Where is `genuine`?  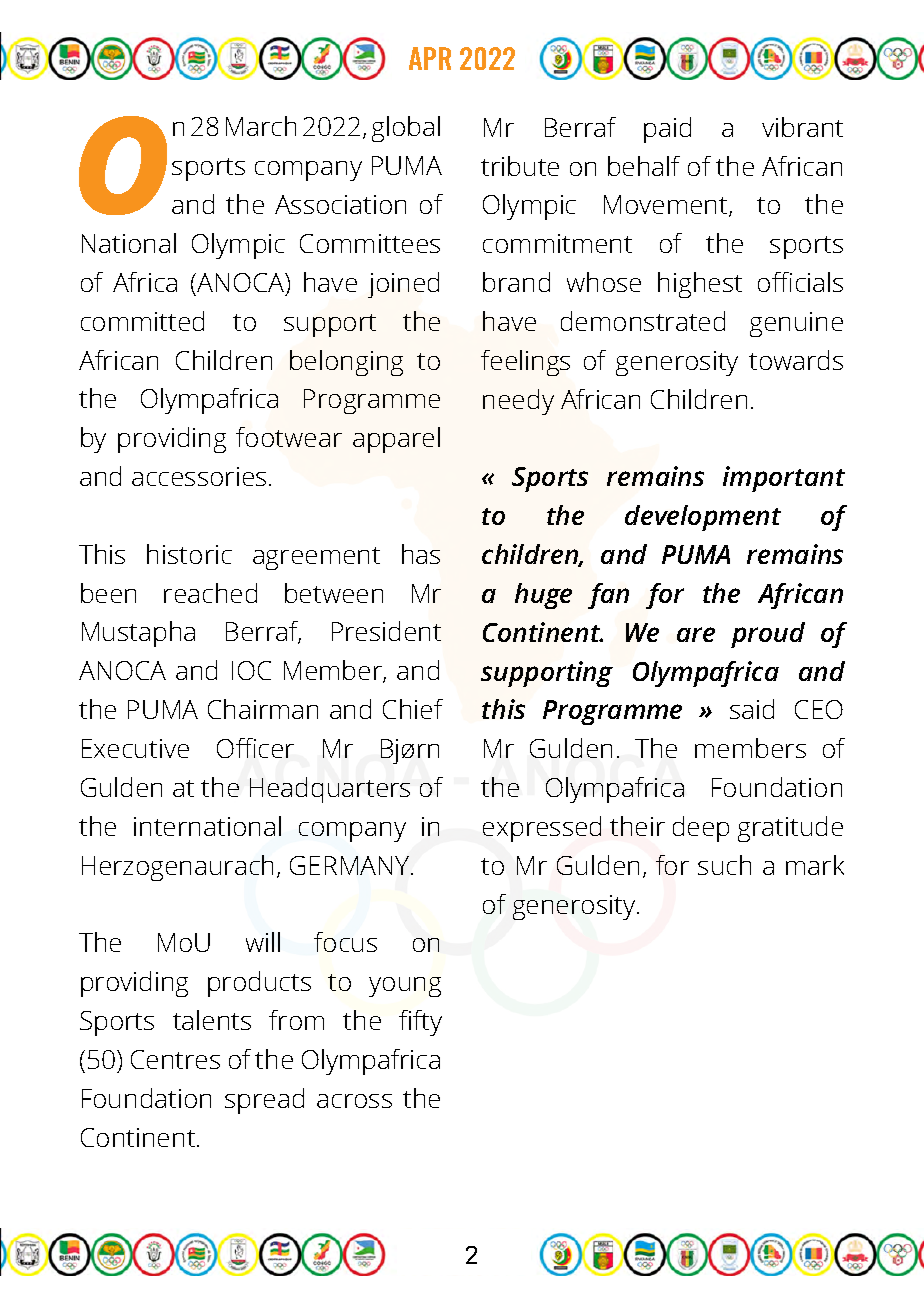
genuine is located at coordinates (796, 324).
